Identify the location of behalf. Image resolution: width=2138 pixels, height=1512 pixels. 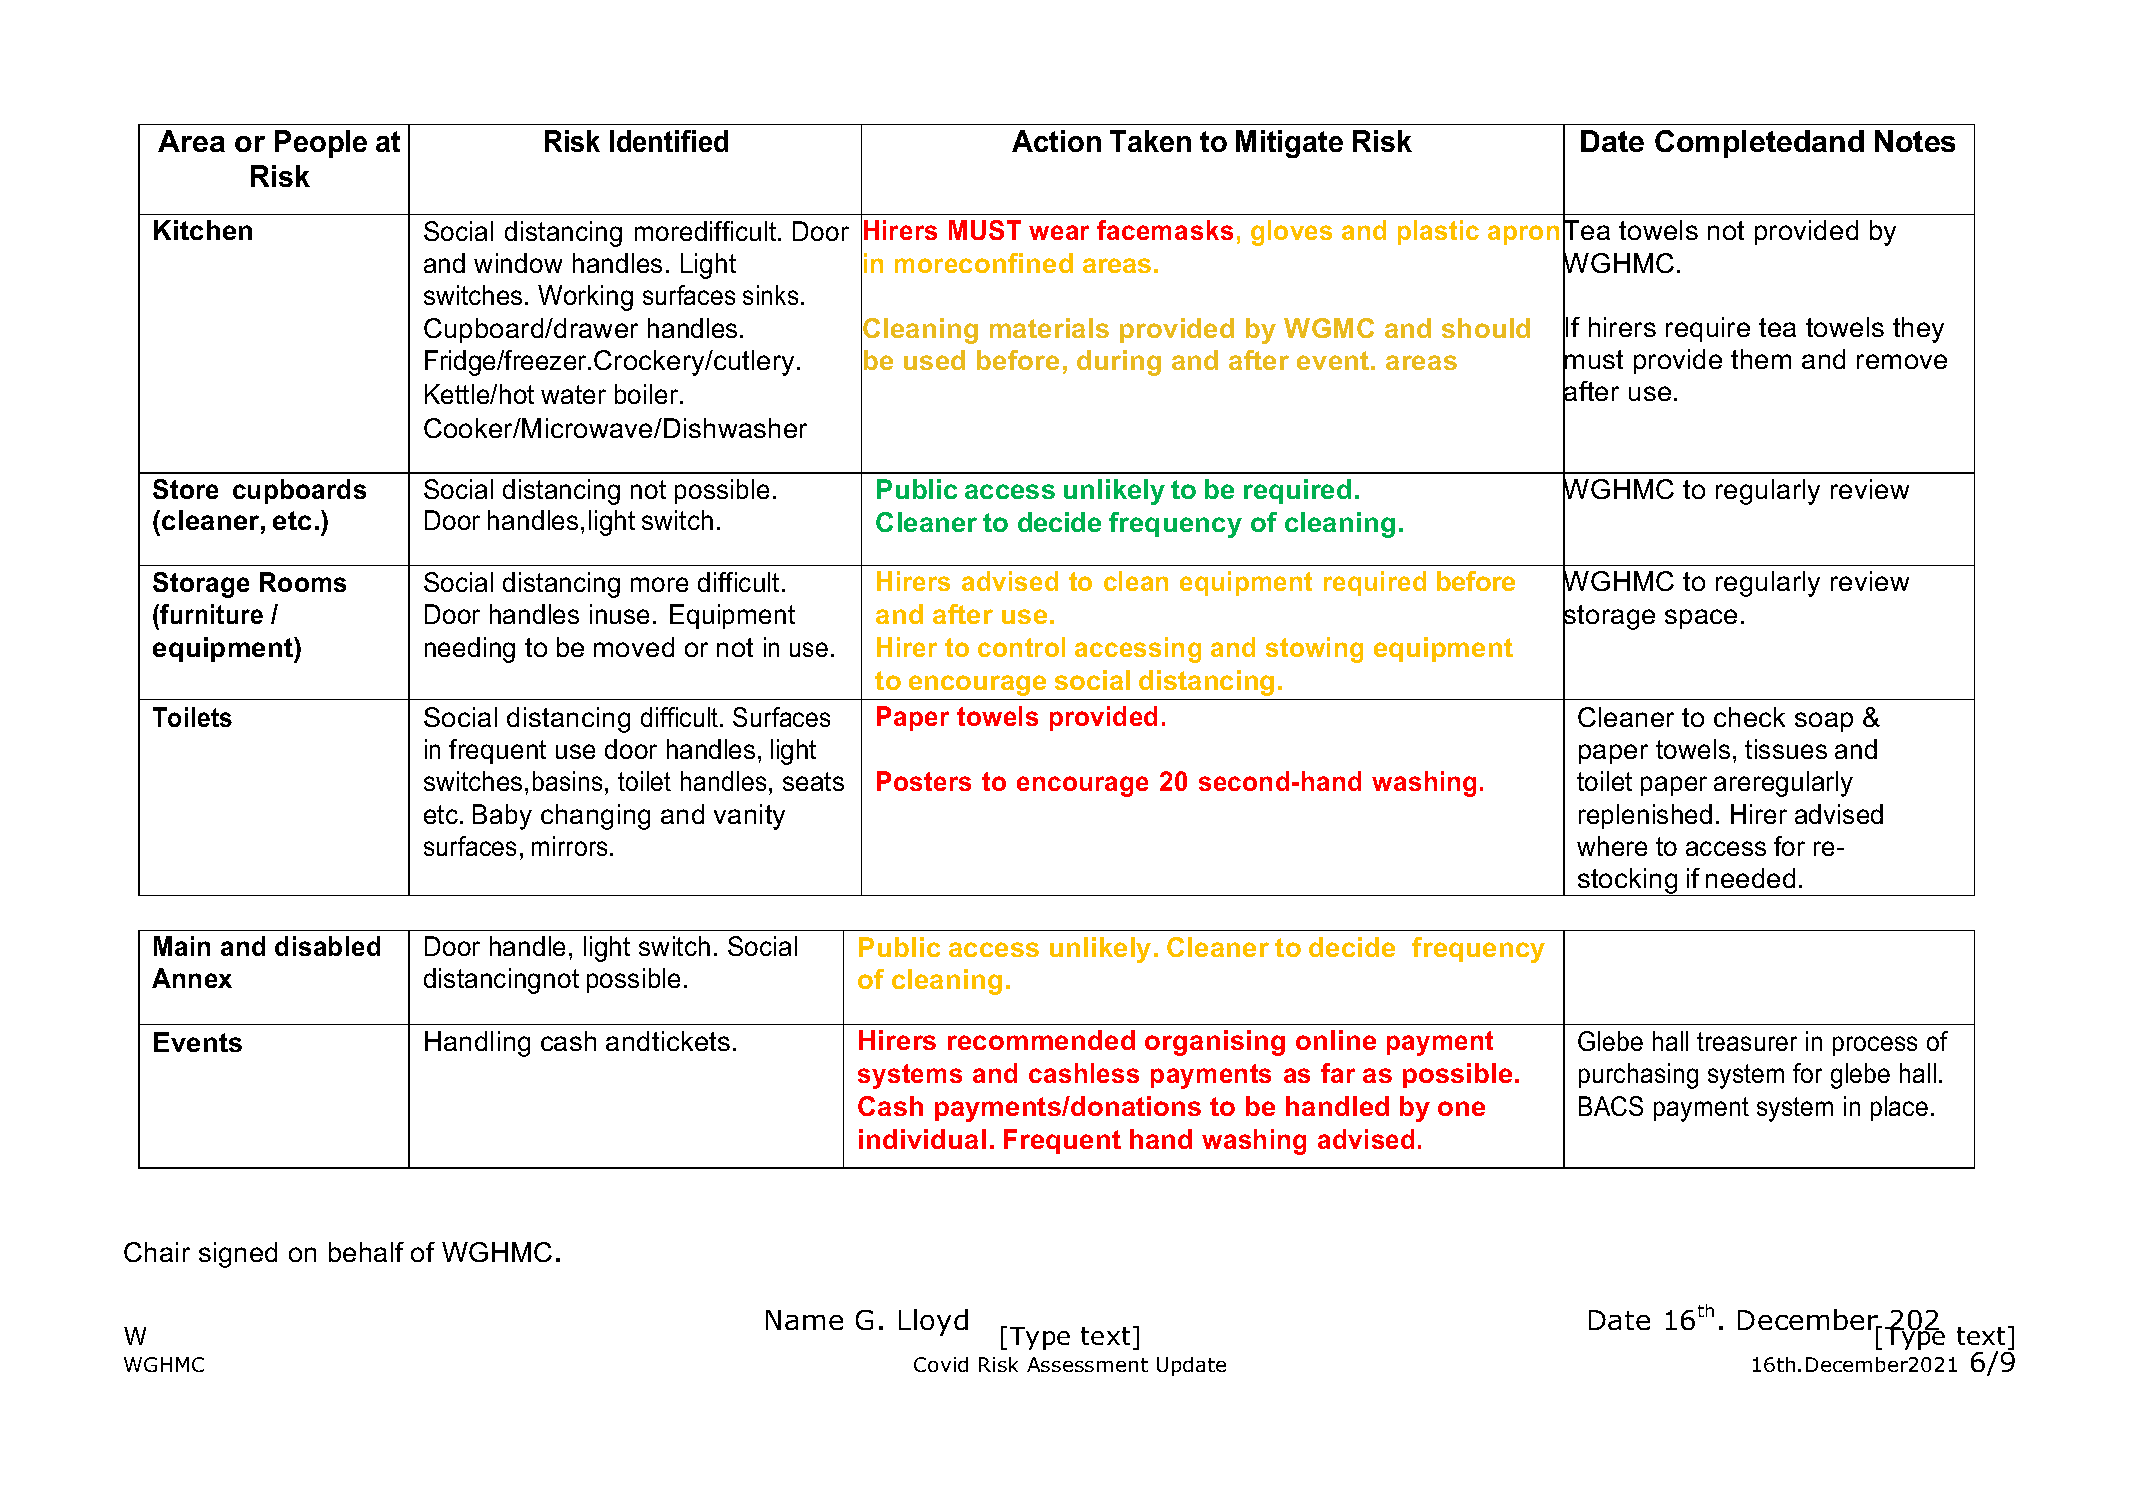
(366, 1252).
